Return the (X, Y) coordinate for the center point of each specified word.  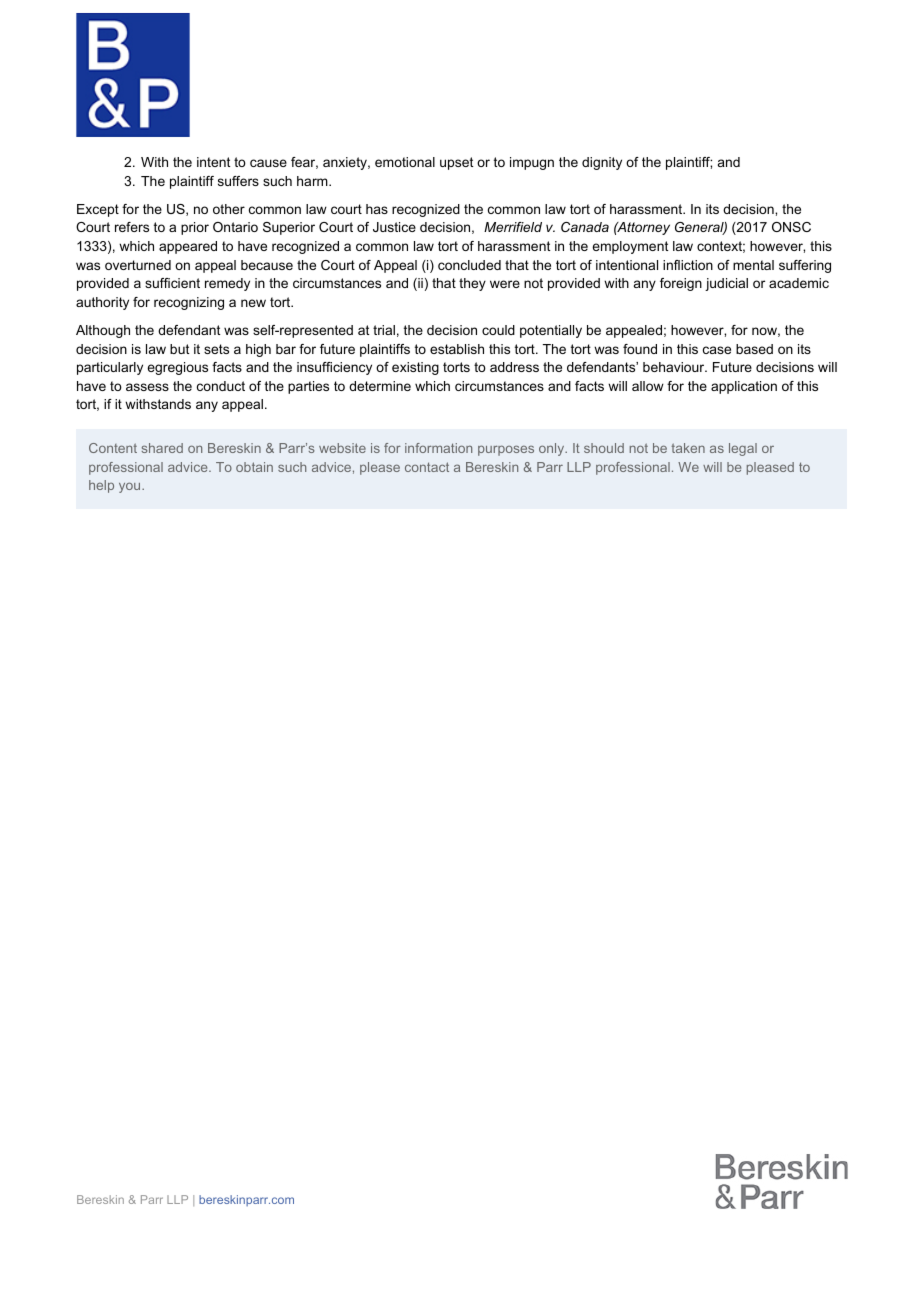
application (744, 387)
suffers (238, 181)
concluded (469, 265)
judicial (726, 284)
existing (415, 368)
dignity (602, 163)
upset (456, 163)
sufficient (172, 283)
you (131, 487)
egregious (177, 368)
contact (427, 467)
